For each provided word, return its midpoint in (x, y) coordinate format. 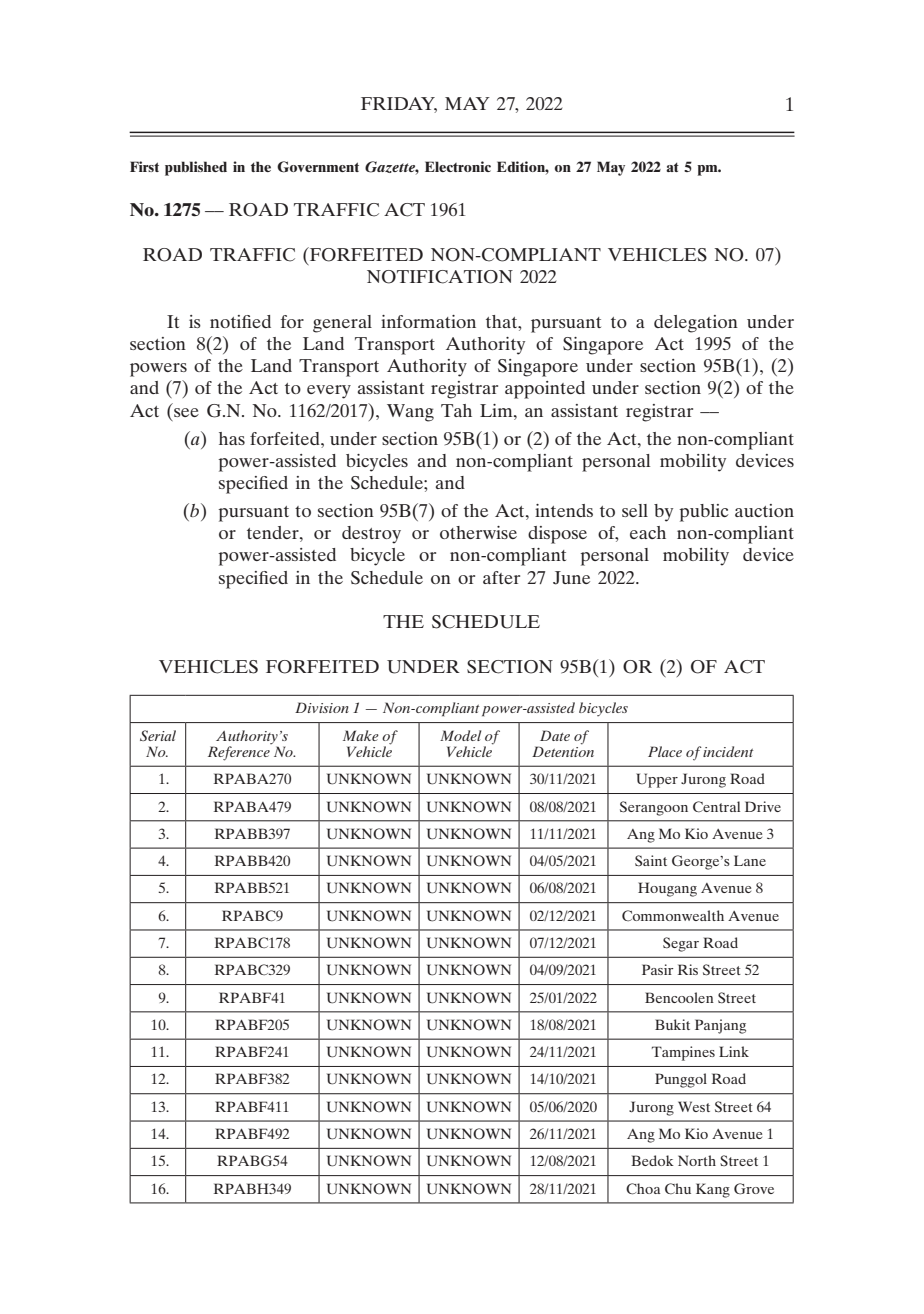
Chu (678, 1188)
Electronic (458, 166)
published (196, 168)
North (697, 1160)
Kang (713, 1190)
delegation (696, 324)
